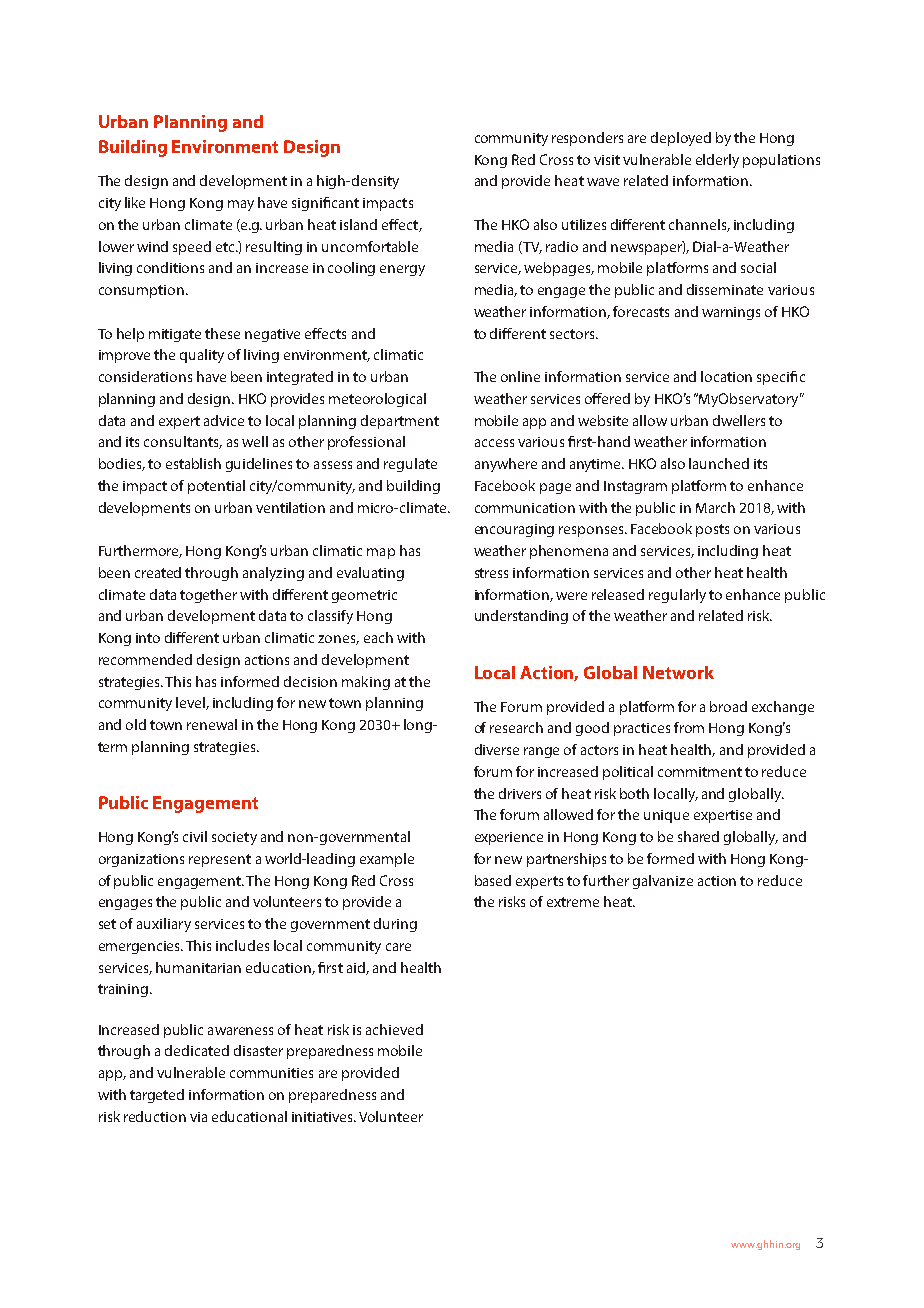 This screenshot has height=1308, width=924. What do you see at coordinates (717, 161) in the screenshot?
I see `elderly` at bounding box center [717, 161].
